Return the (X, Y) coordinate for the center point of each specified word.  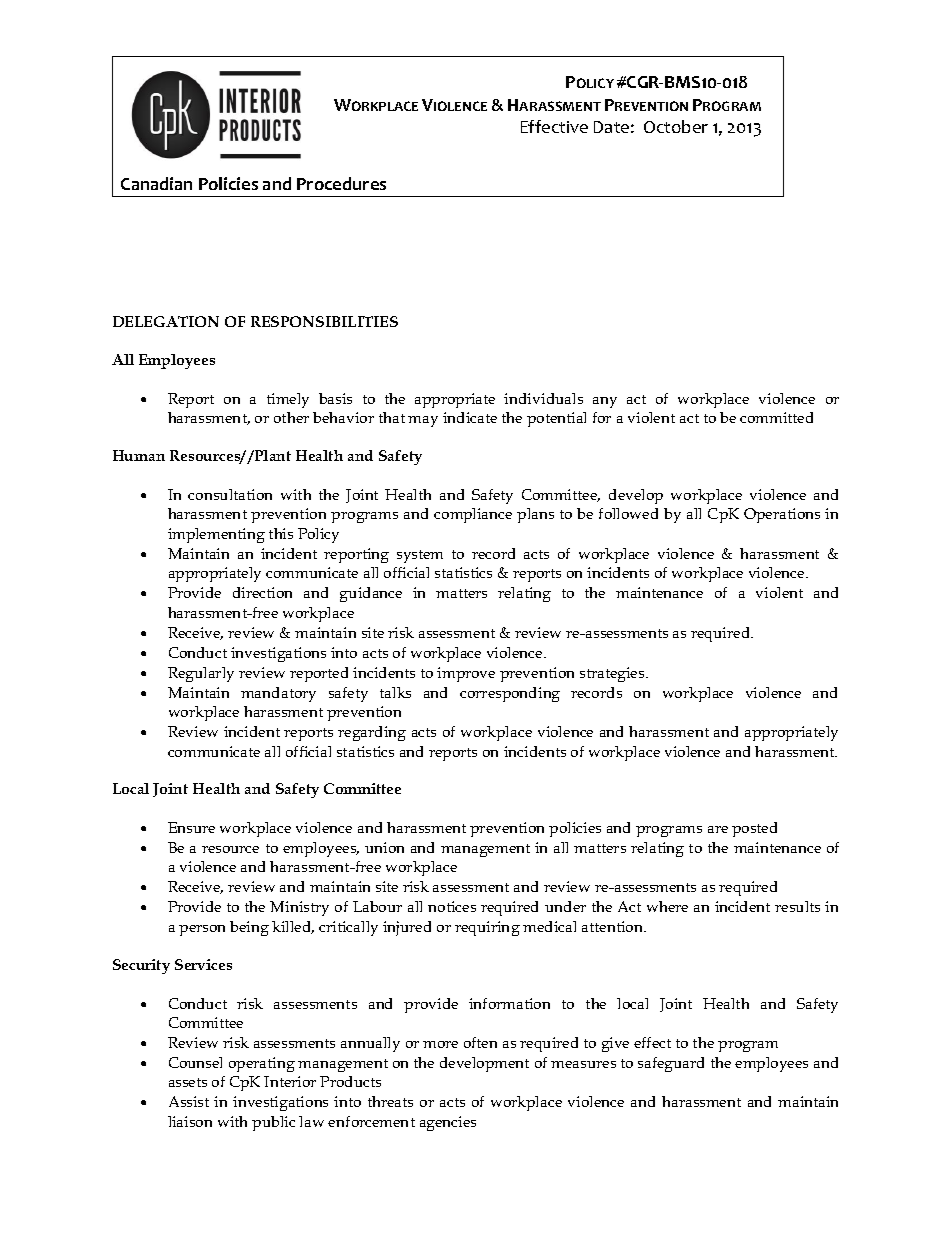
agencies (448, 1123)
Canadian (156, 183)
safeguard (671, 1064)
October (676, 126)
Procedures (341, 183)
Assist (189, 1101)
